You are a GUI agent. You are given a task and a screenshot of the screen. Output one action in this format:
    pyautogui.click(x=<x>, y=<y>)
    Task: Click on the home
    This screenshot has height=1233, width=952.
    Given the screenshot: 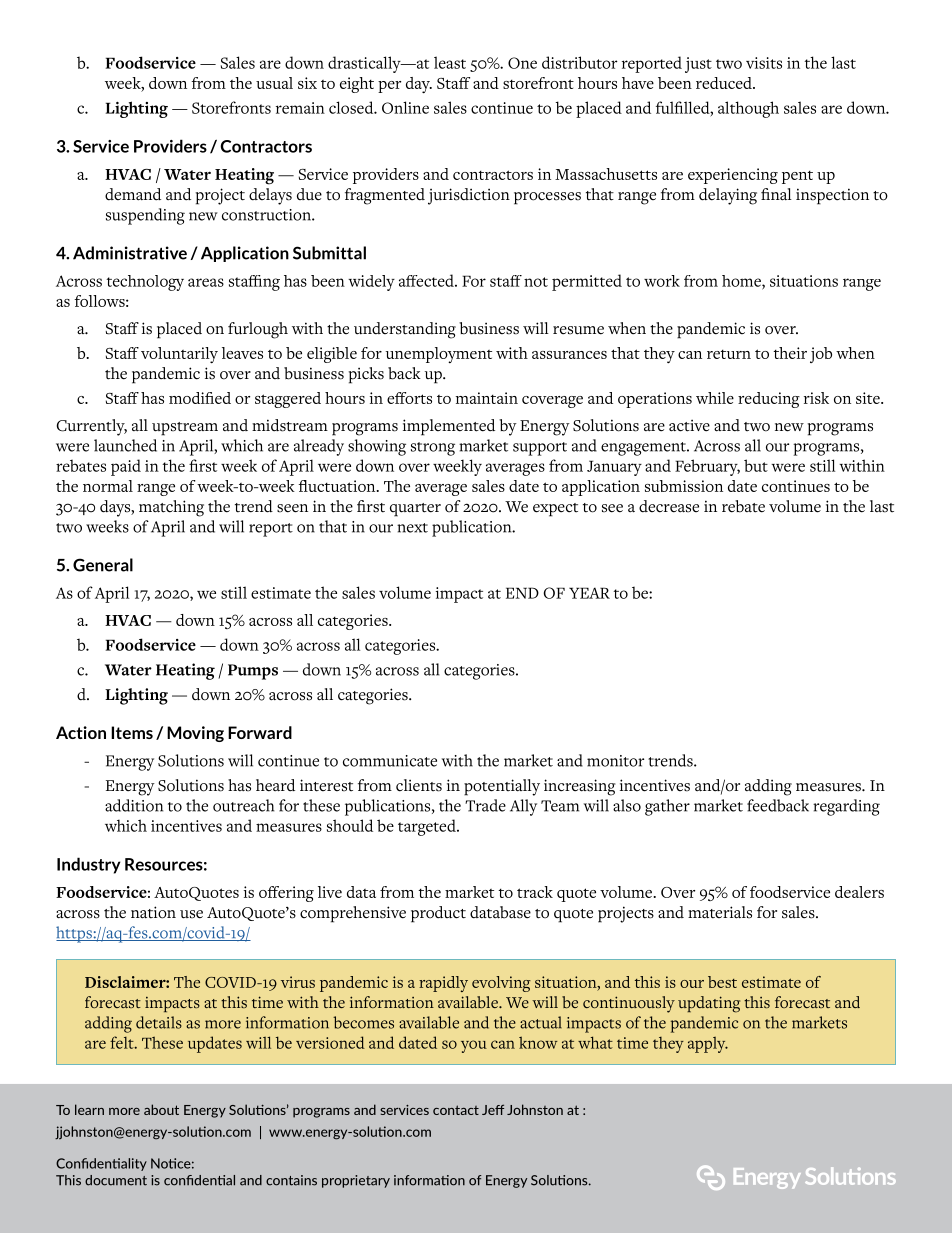 What is the action you would take?
    pyautogui.click(x=742, y=282)
